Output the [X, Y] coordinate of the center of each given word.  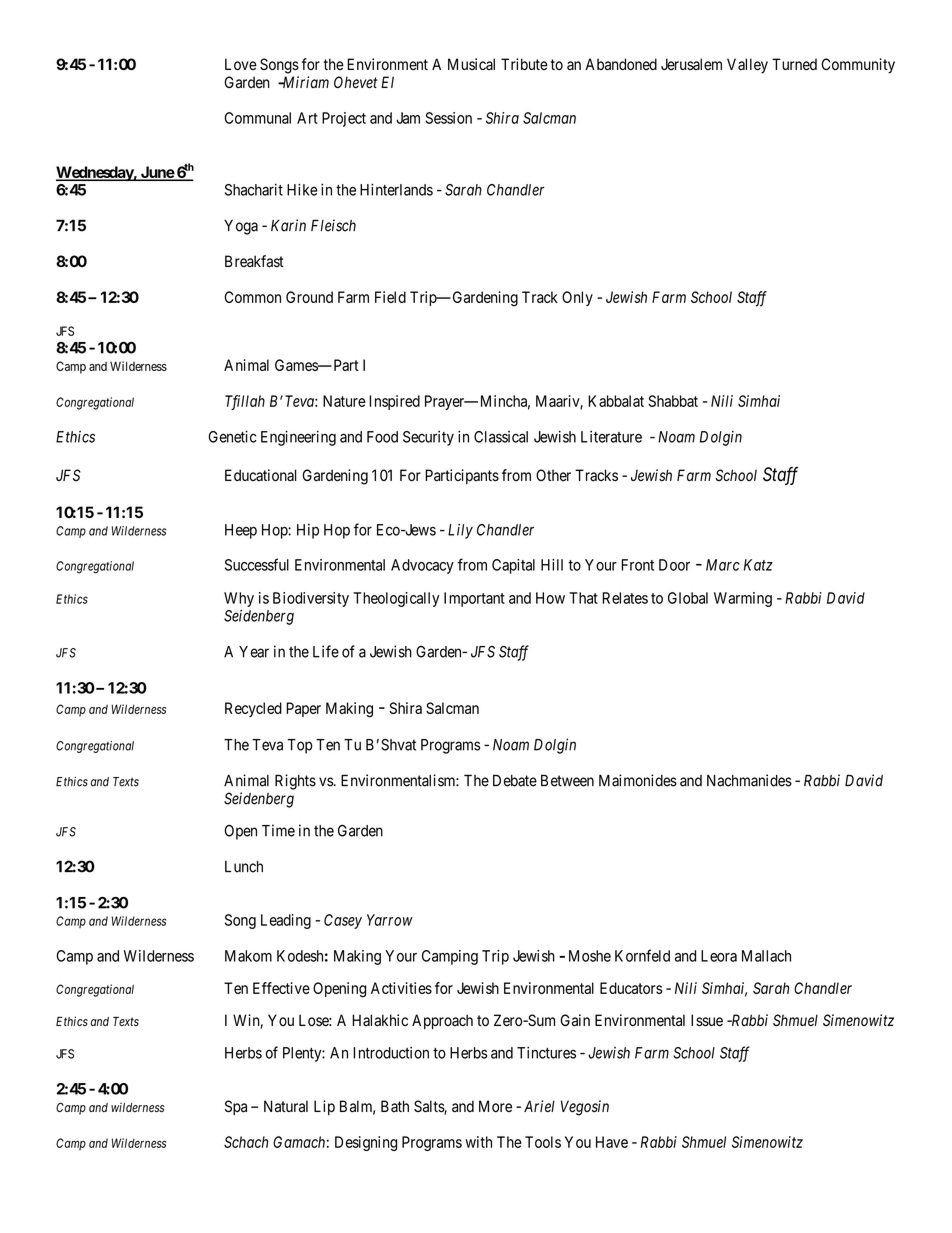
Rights [295, 782]
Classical [501, 437]
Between [567, 780]
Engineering [298, 438]
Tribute [524, 64]
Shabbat [673, 401]
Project [344, 119]
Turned [794, 64]
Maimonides [638, 780]
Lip [324, 1107]
